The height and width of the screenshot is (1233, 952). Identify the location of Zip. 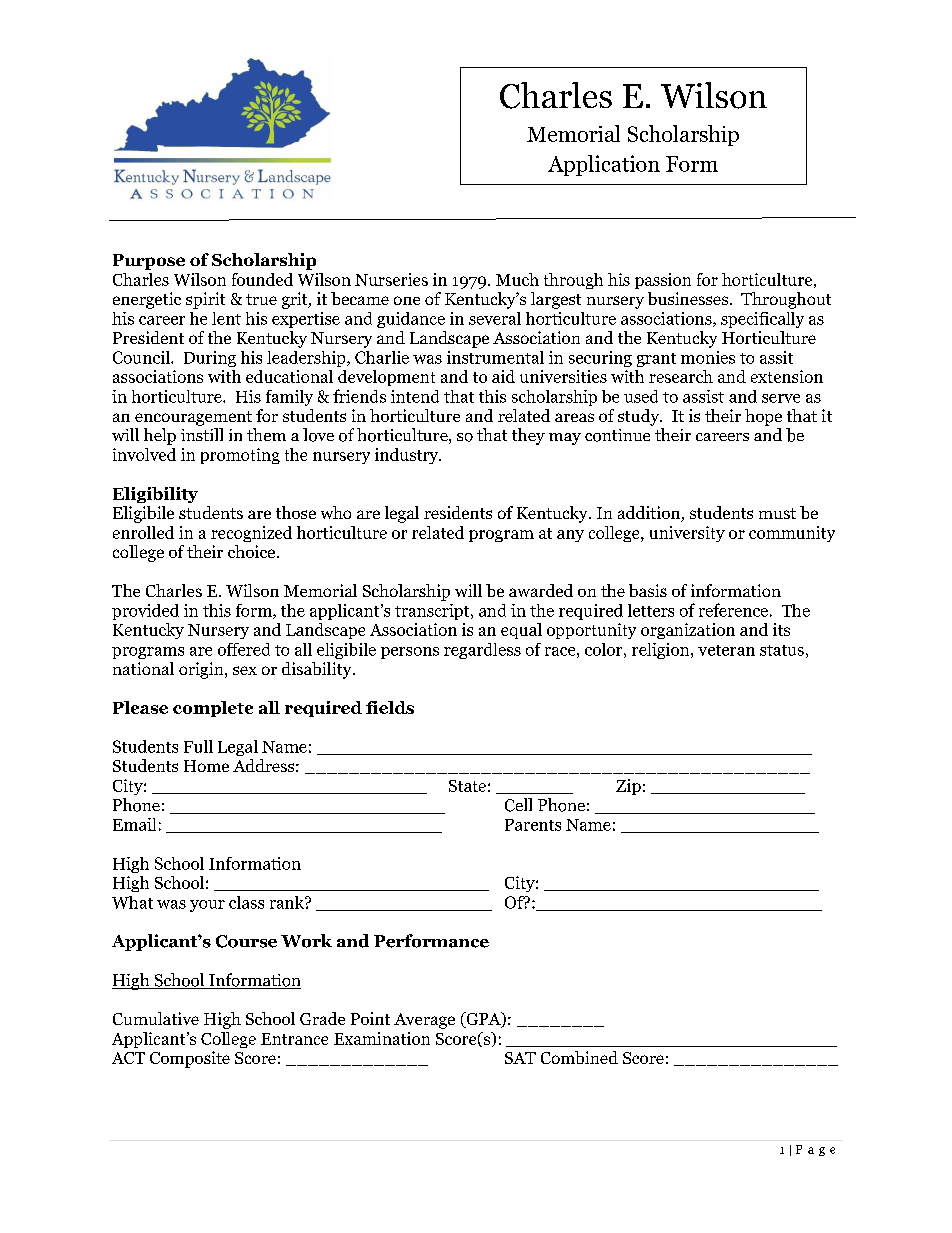
(628, 787).
